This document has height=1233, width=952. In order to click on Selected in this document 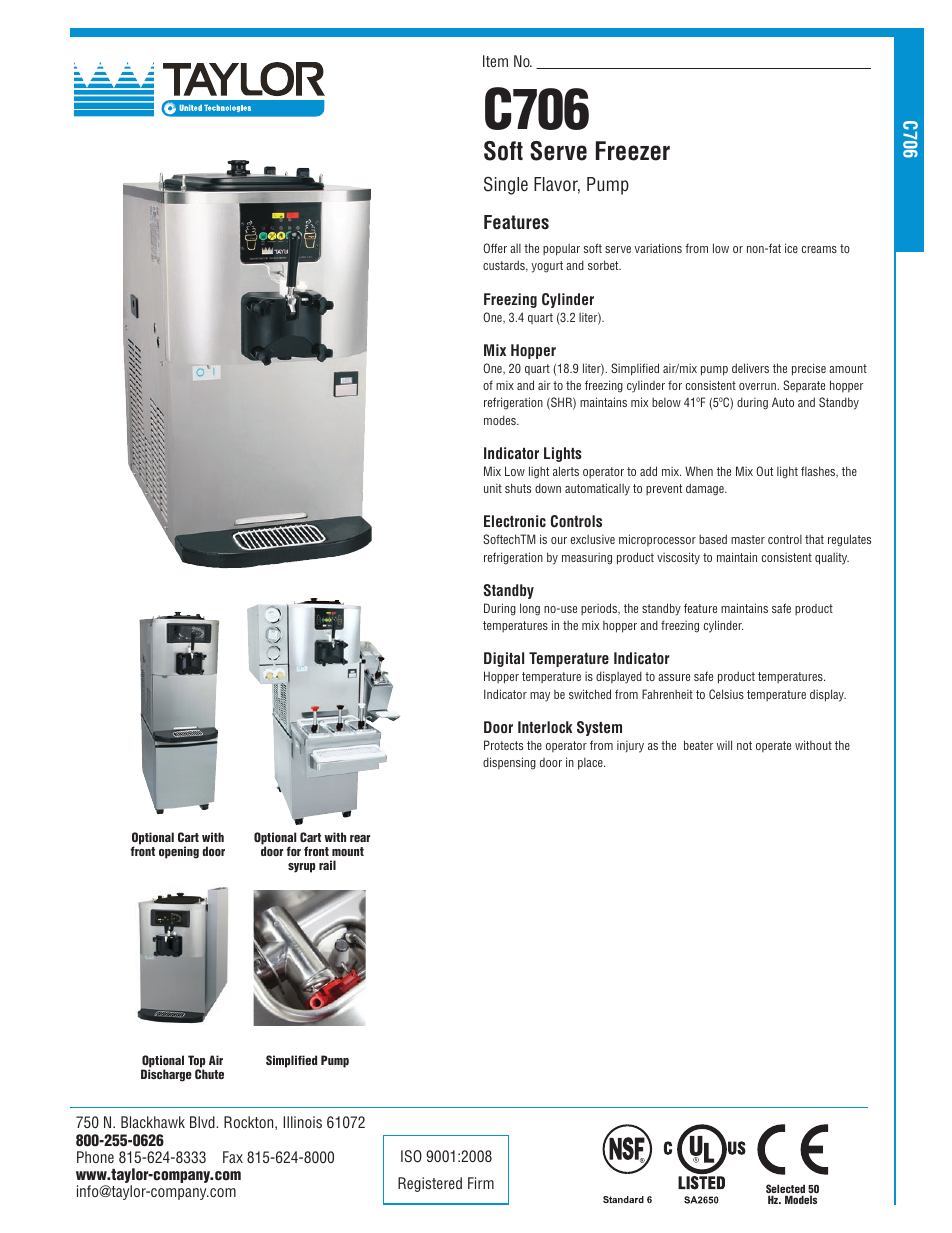, I will do `click(785, 1190)`.
